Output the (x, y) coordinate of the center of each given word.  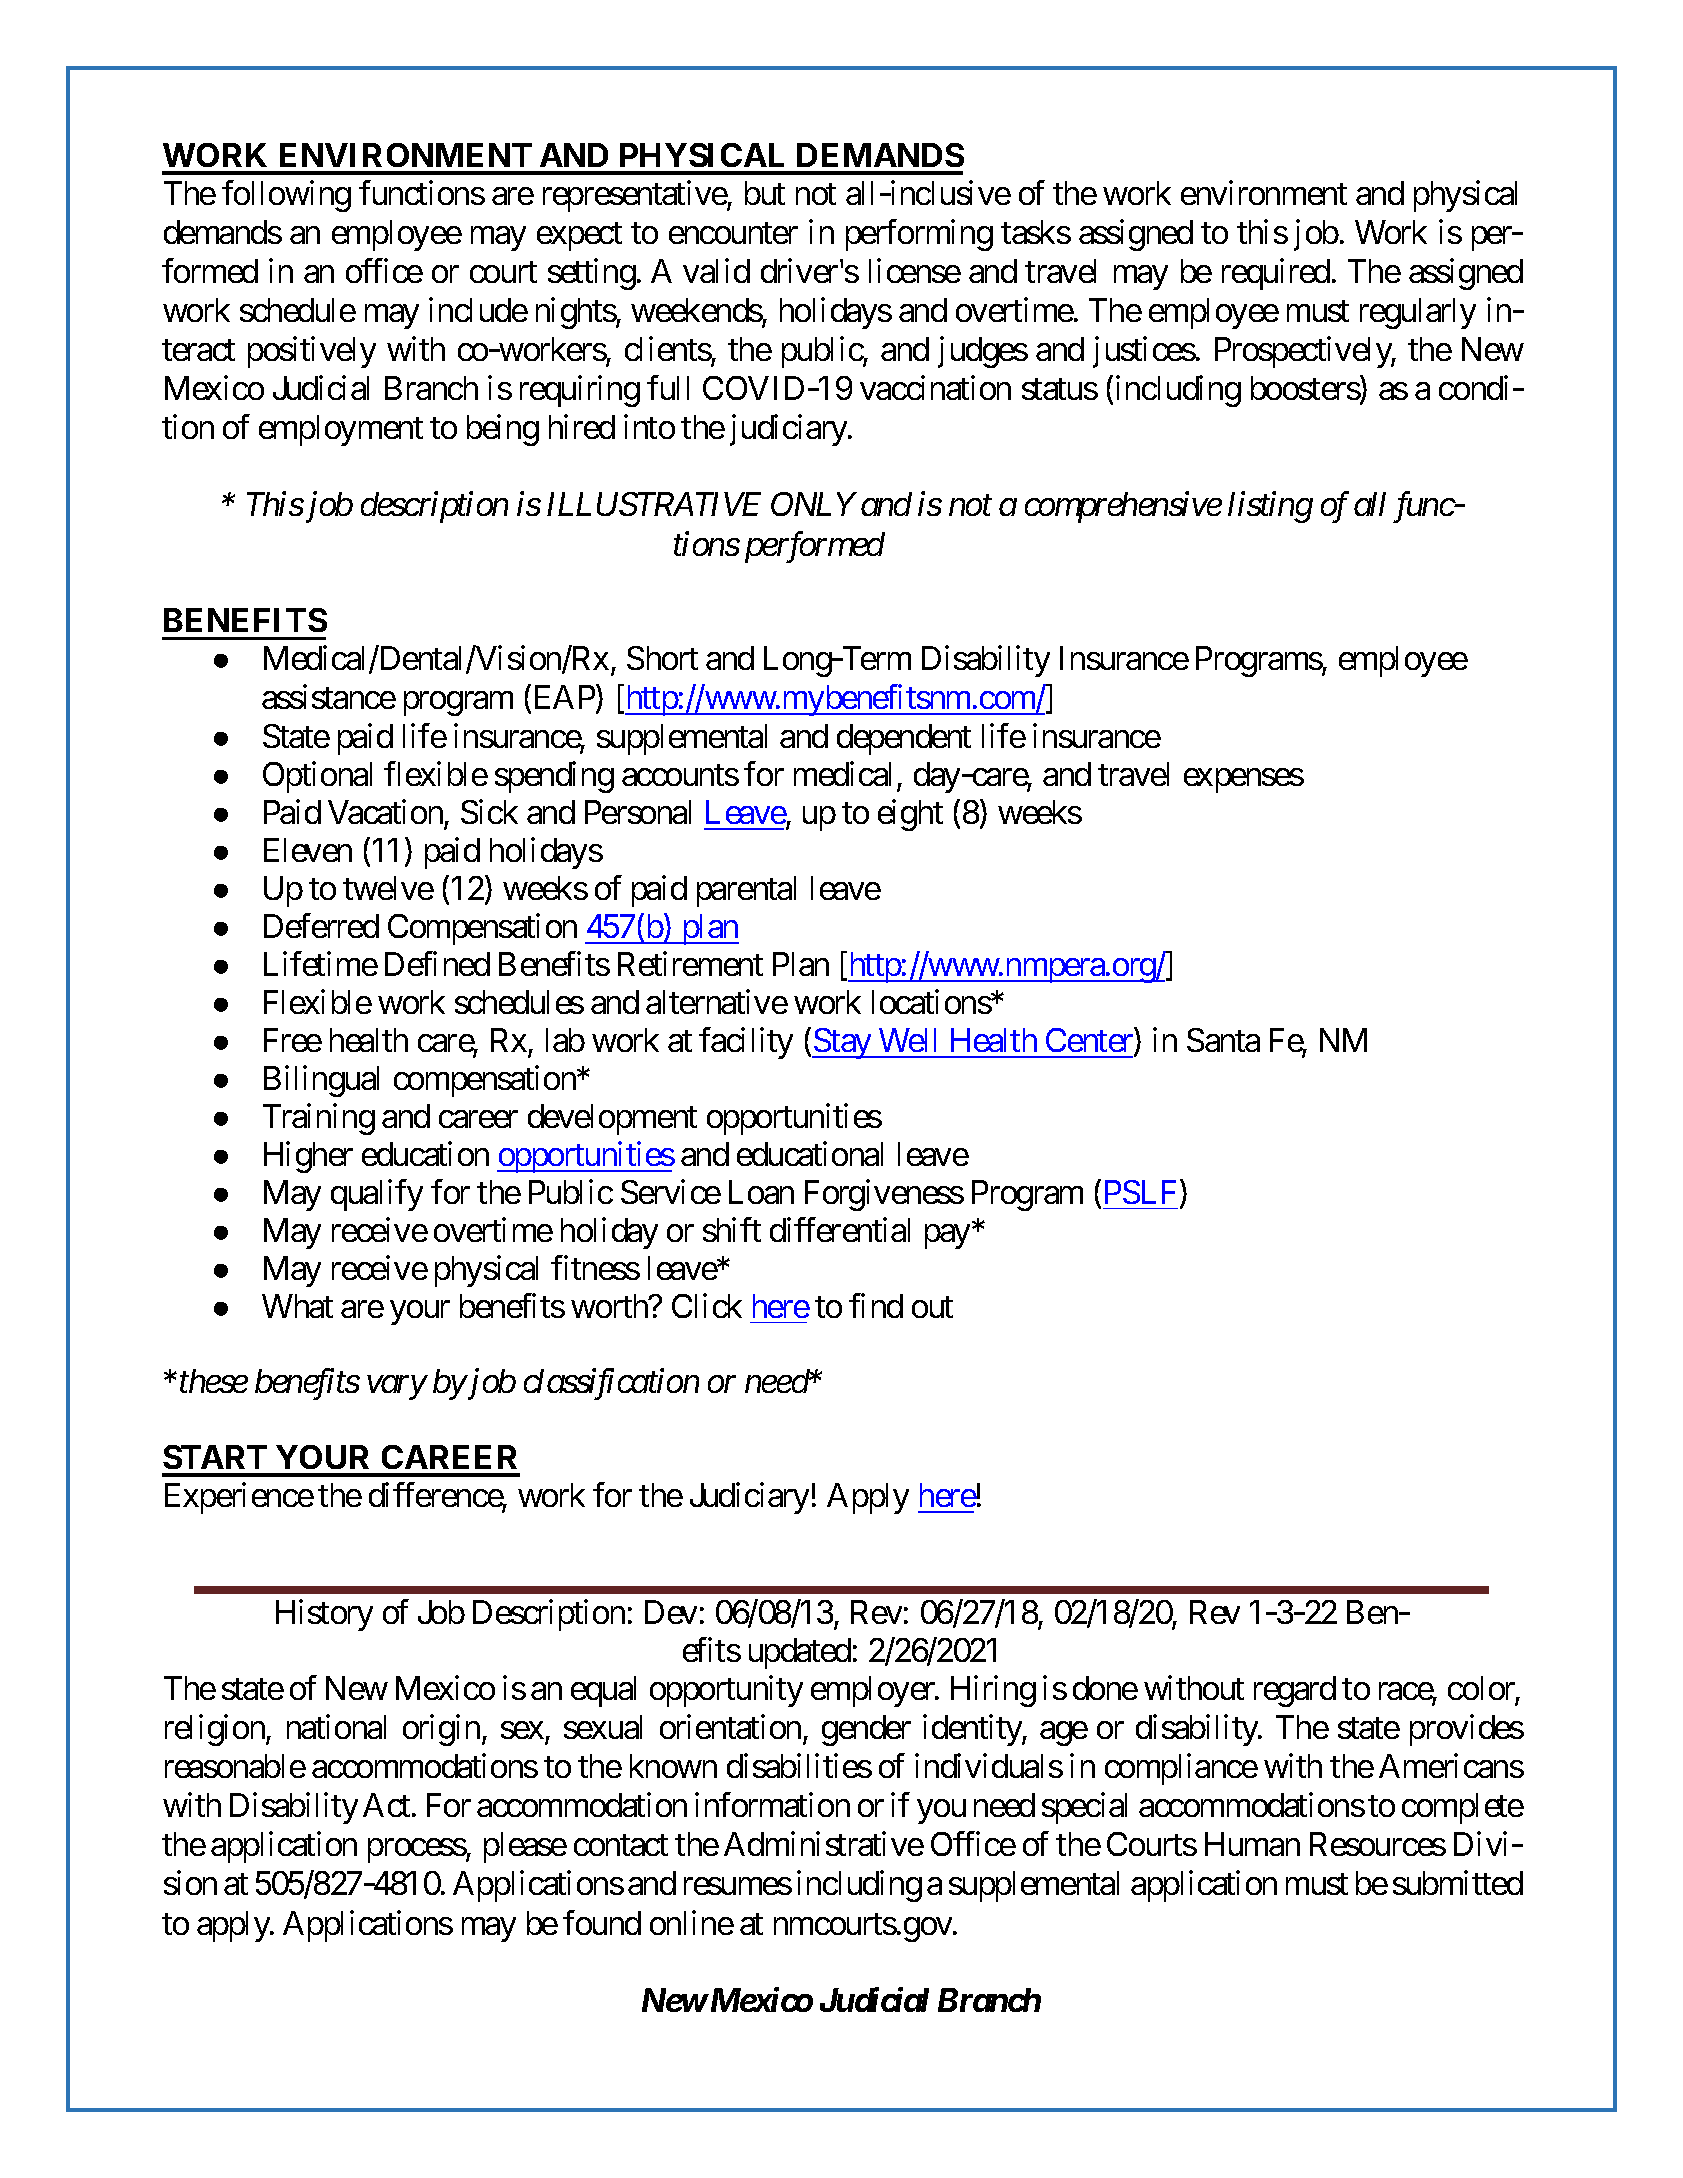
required (1276, 274)
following (286, 196)
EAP (563, 698)
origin (441, 1730)
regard (1295, 1691)
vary (397, 1388)
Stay (842, 1043)
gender (866, 1730)
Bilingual (321, 1081)
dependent (904, 739)
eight (910, 815)
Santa (1223, 1040)
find (876, 1305)
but (765, 193)
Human (1252, 1844)
